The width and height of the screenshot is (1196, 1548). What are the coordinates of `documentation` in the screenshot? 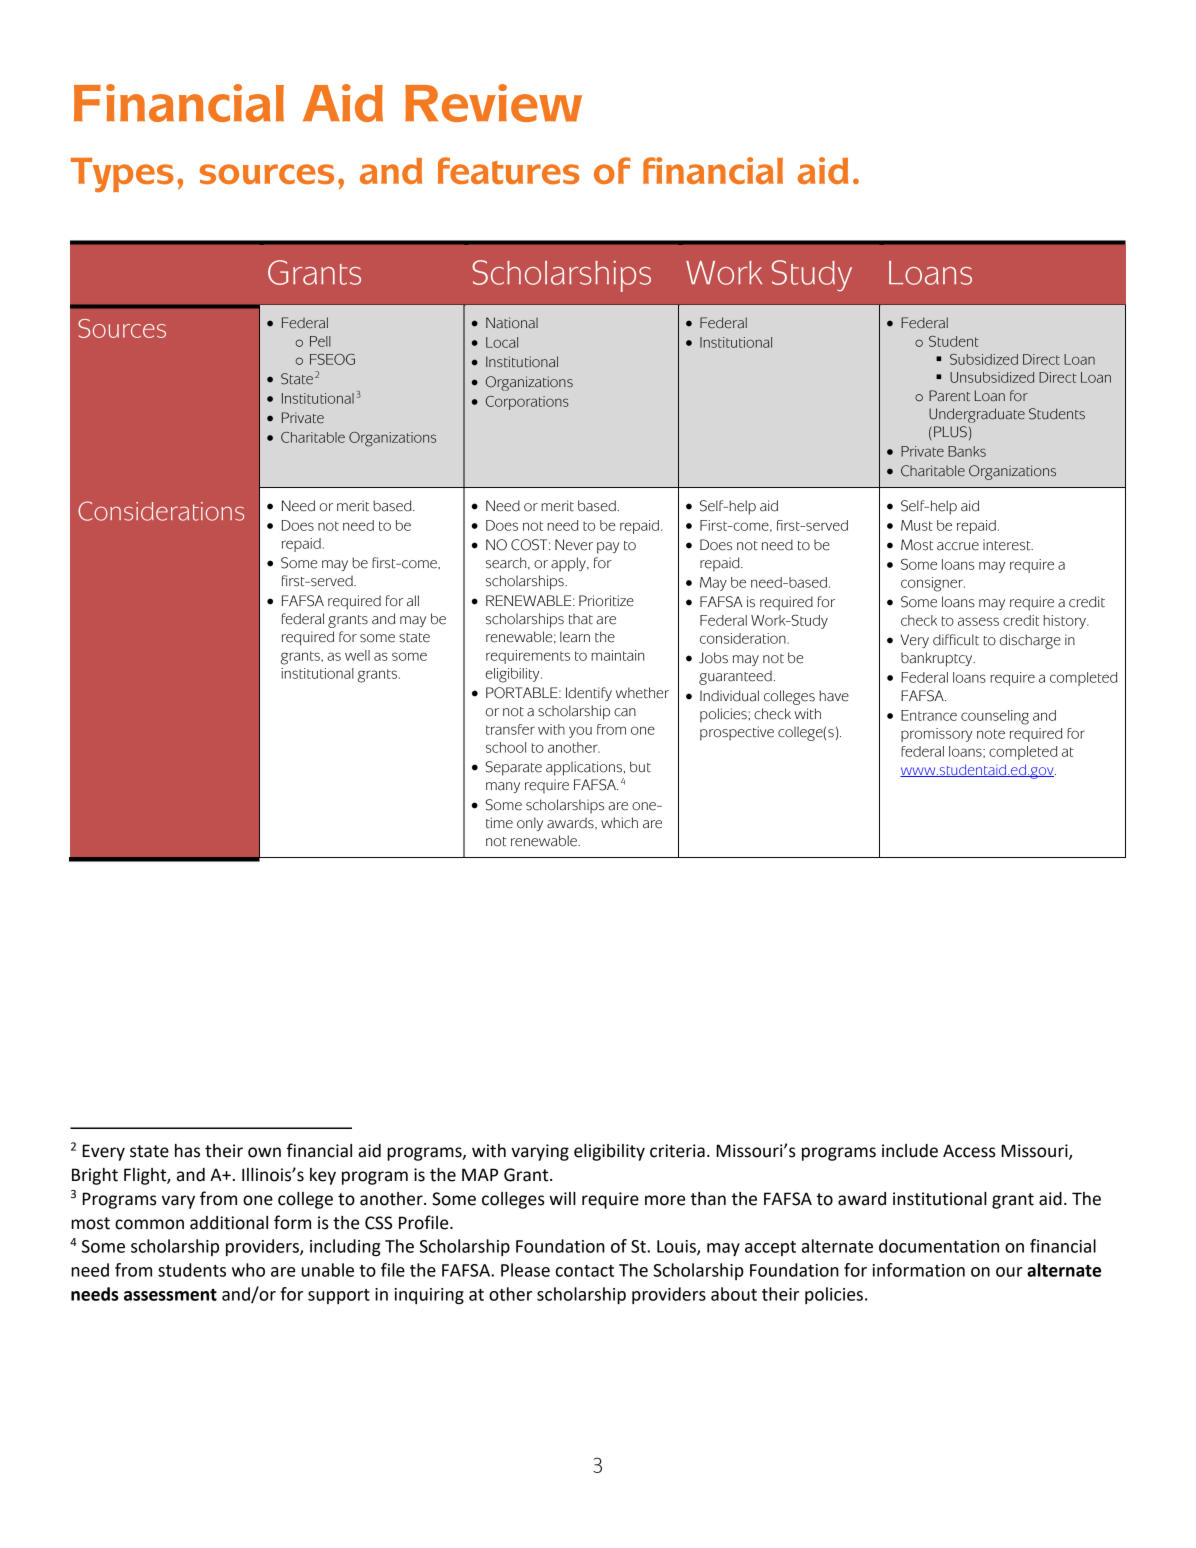 It's located at (939, 1246).
